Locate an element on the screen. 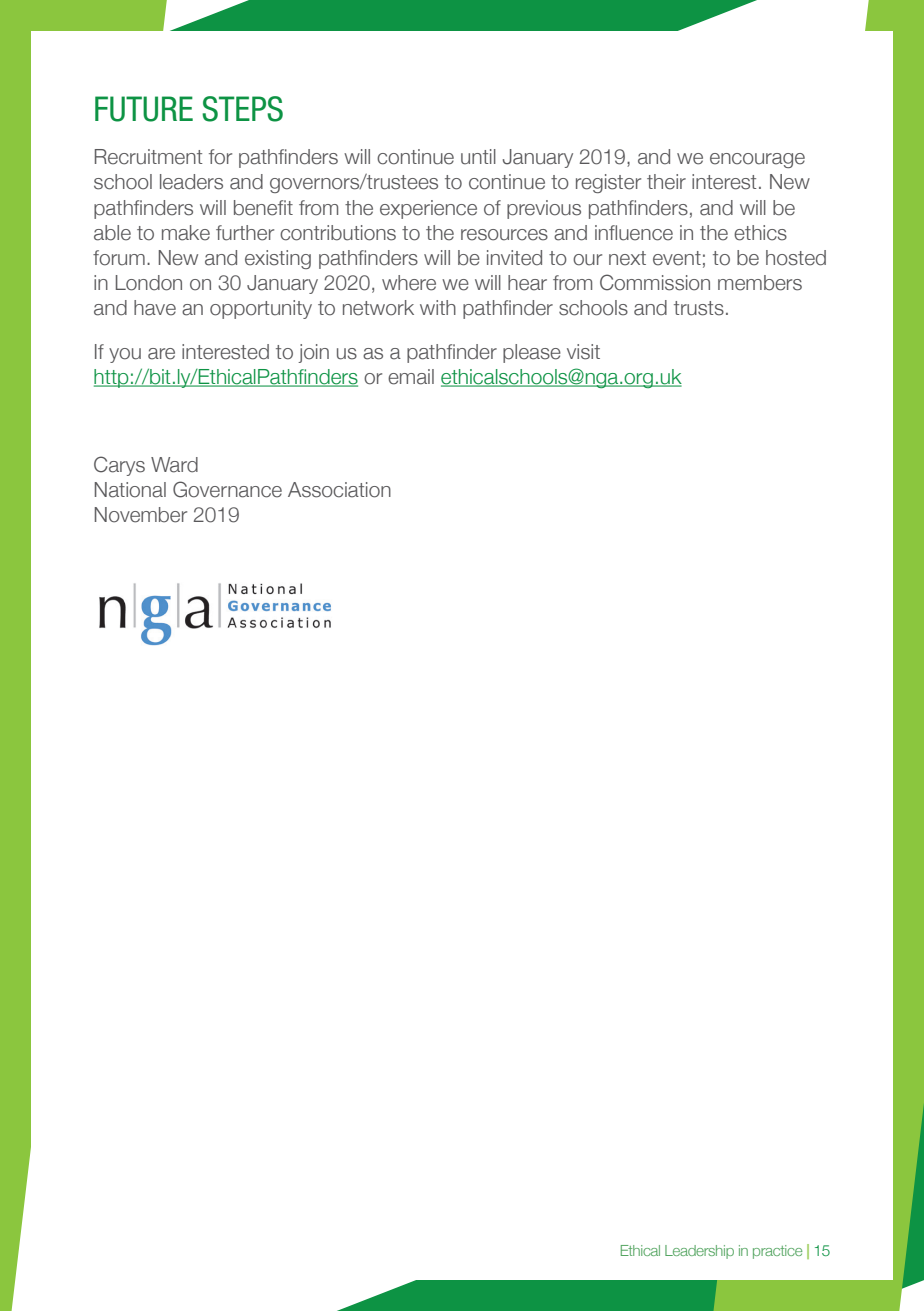 This screenshot has width=924, height=1311. Recruitment is located at coordinates (149, 157).
